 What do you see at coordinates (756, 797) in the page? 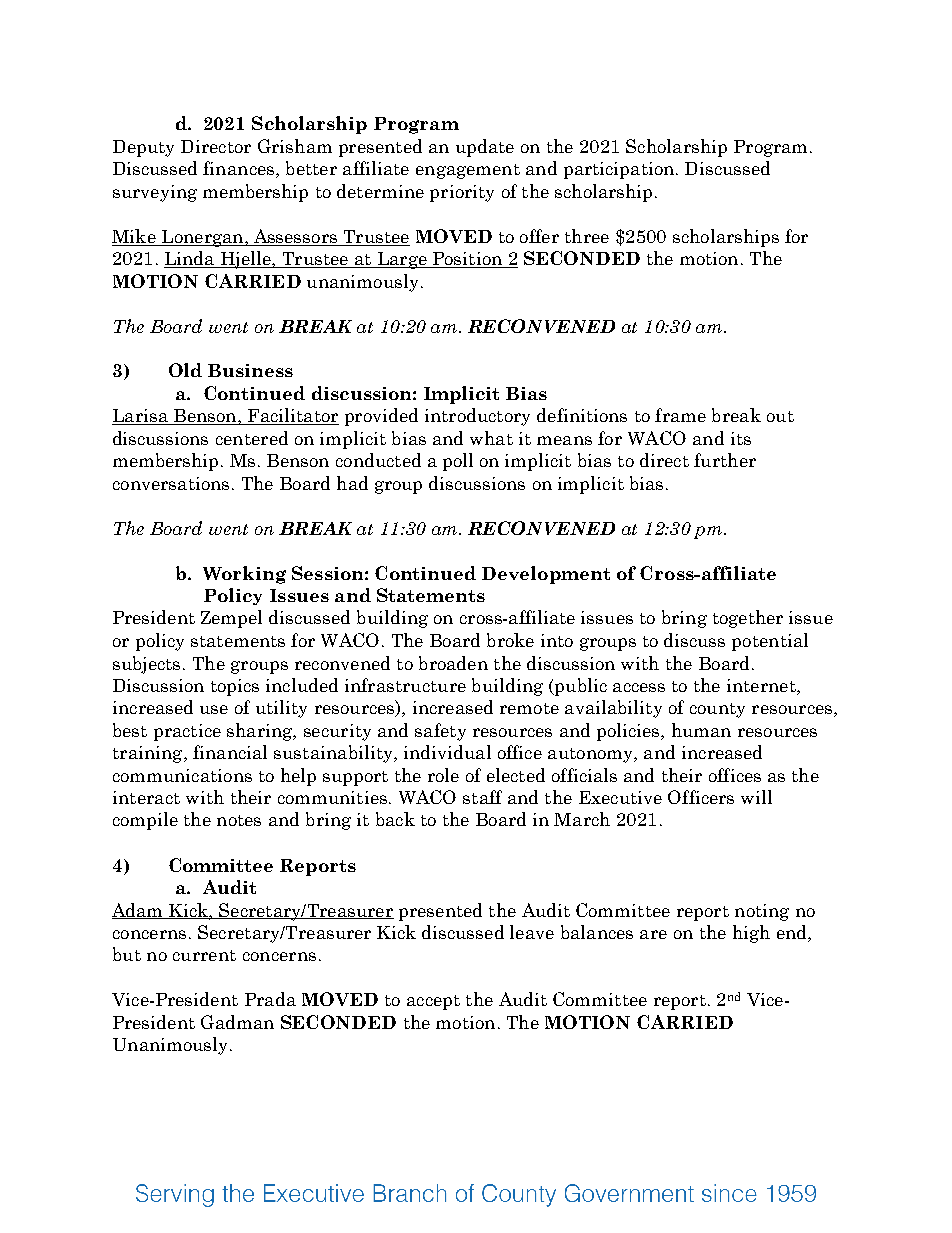
I see `will` at bounding box center [756, 797].
